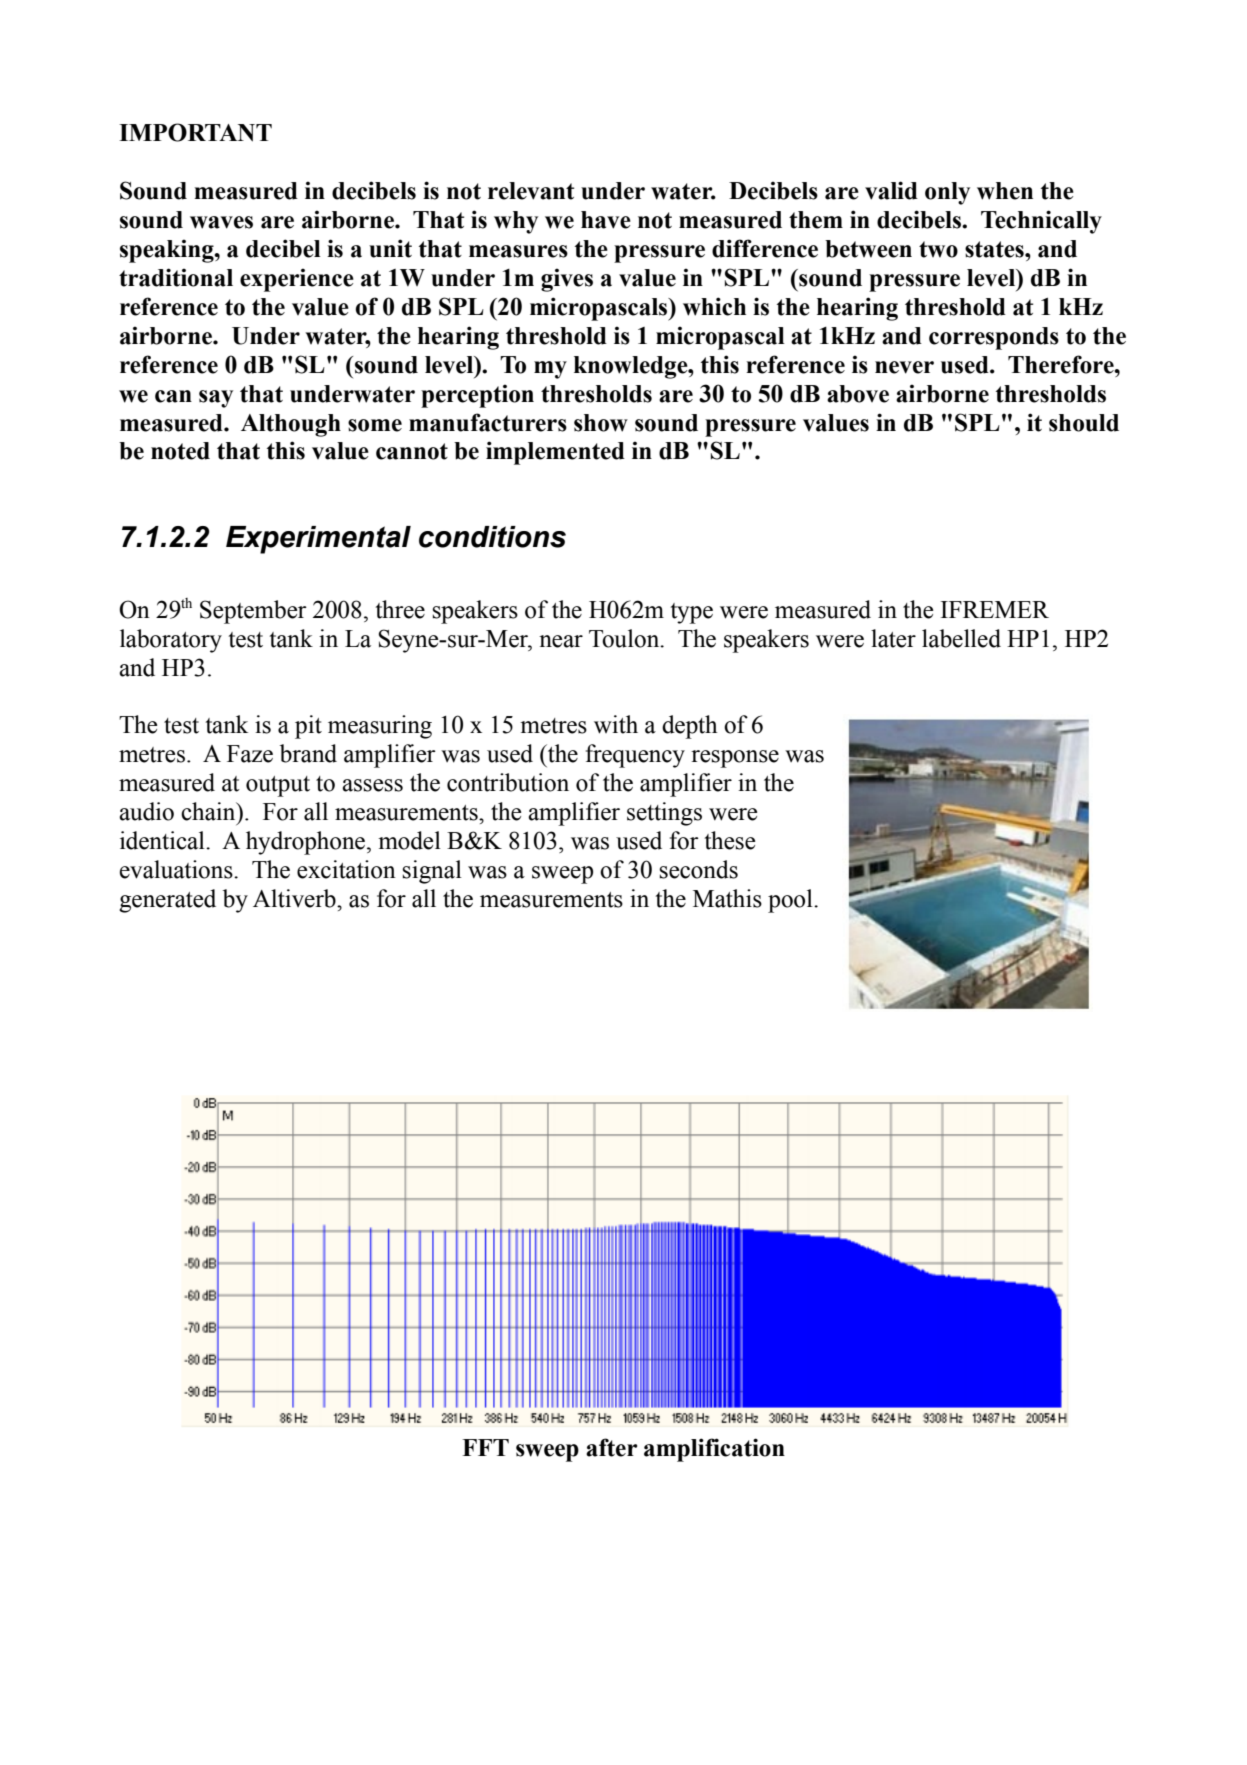 Image resolution: width=1247 pixels, height=1765 pixels. What do you see at coordinates (947, 193) in the screenshot?
I see `only` at bounding box center [947, 193].
